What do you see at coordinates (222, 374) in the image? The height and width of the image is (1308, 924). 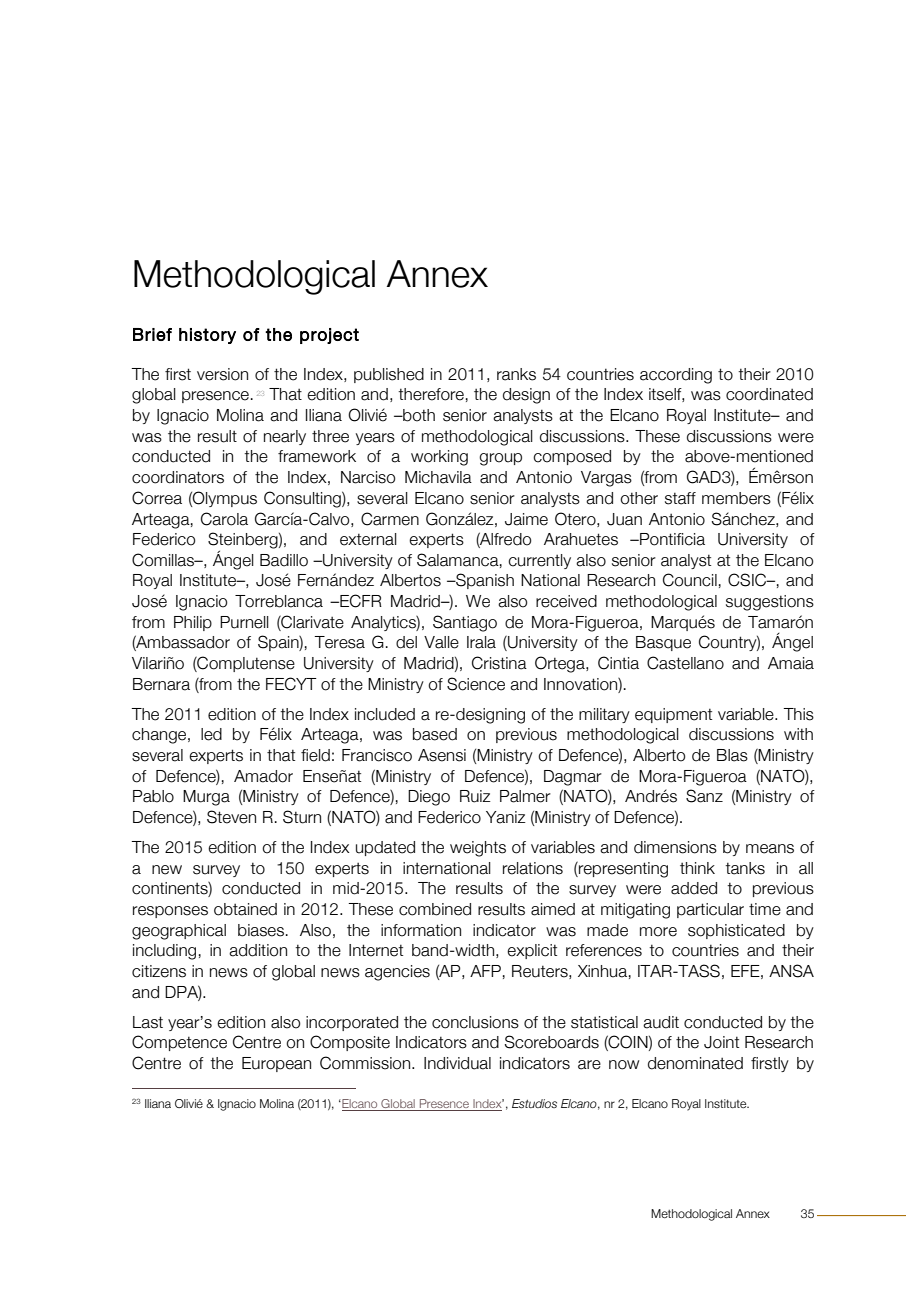 I see `version` at bounding box center [222, 374].
